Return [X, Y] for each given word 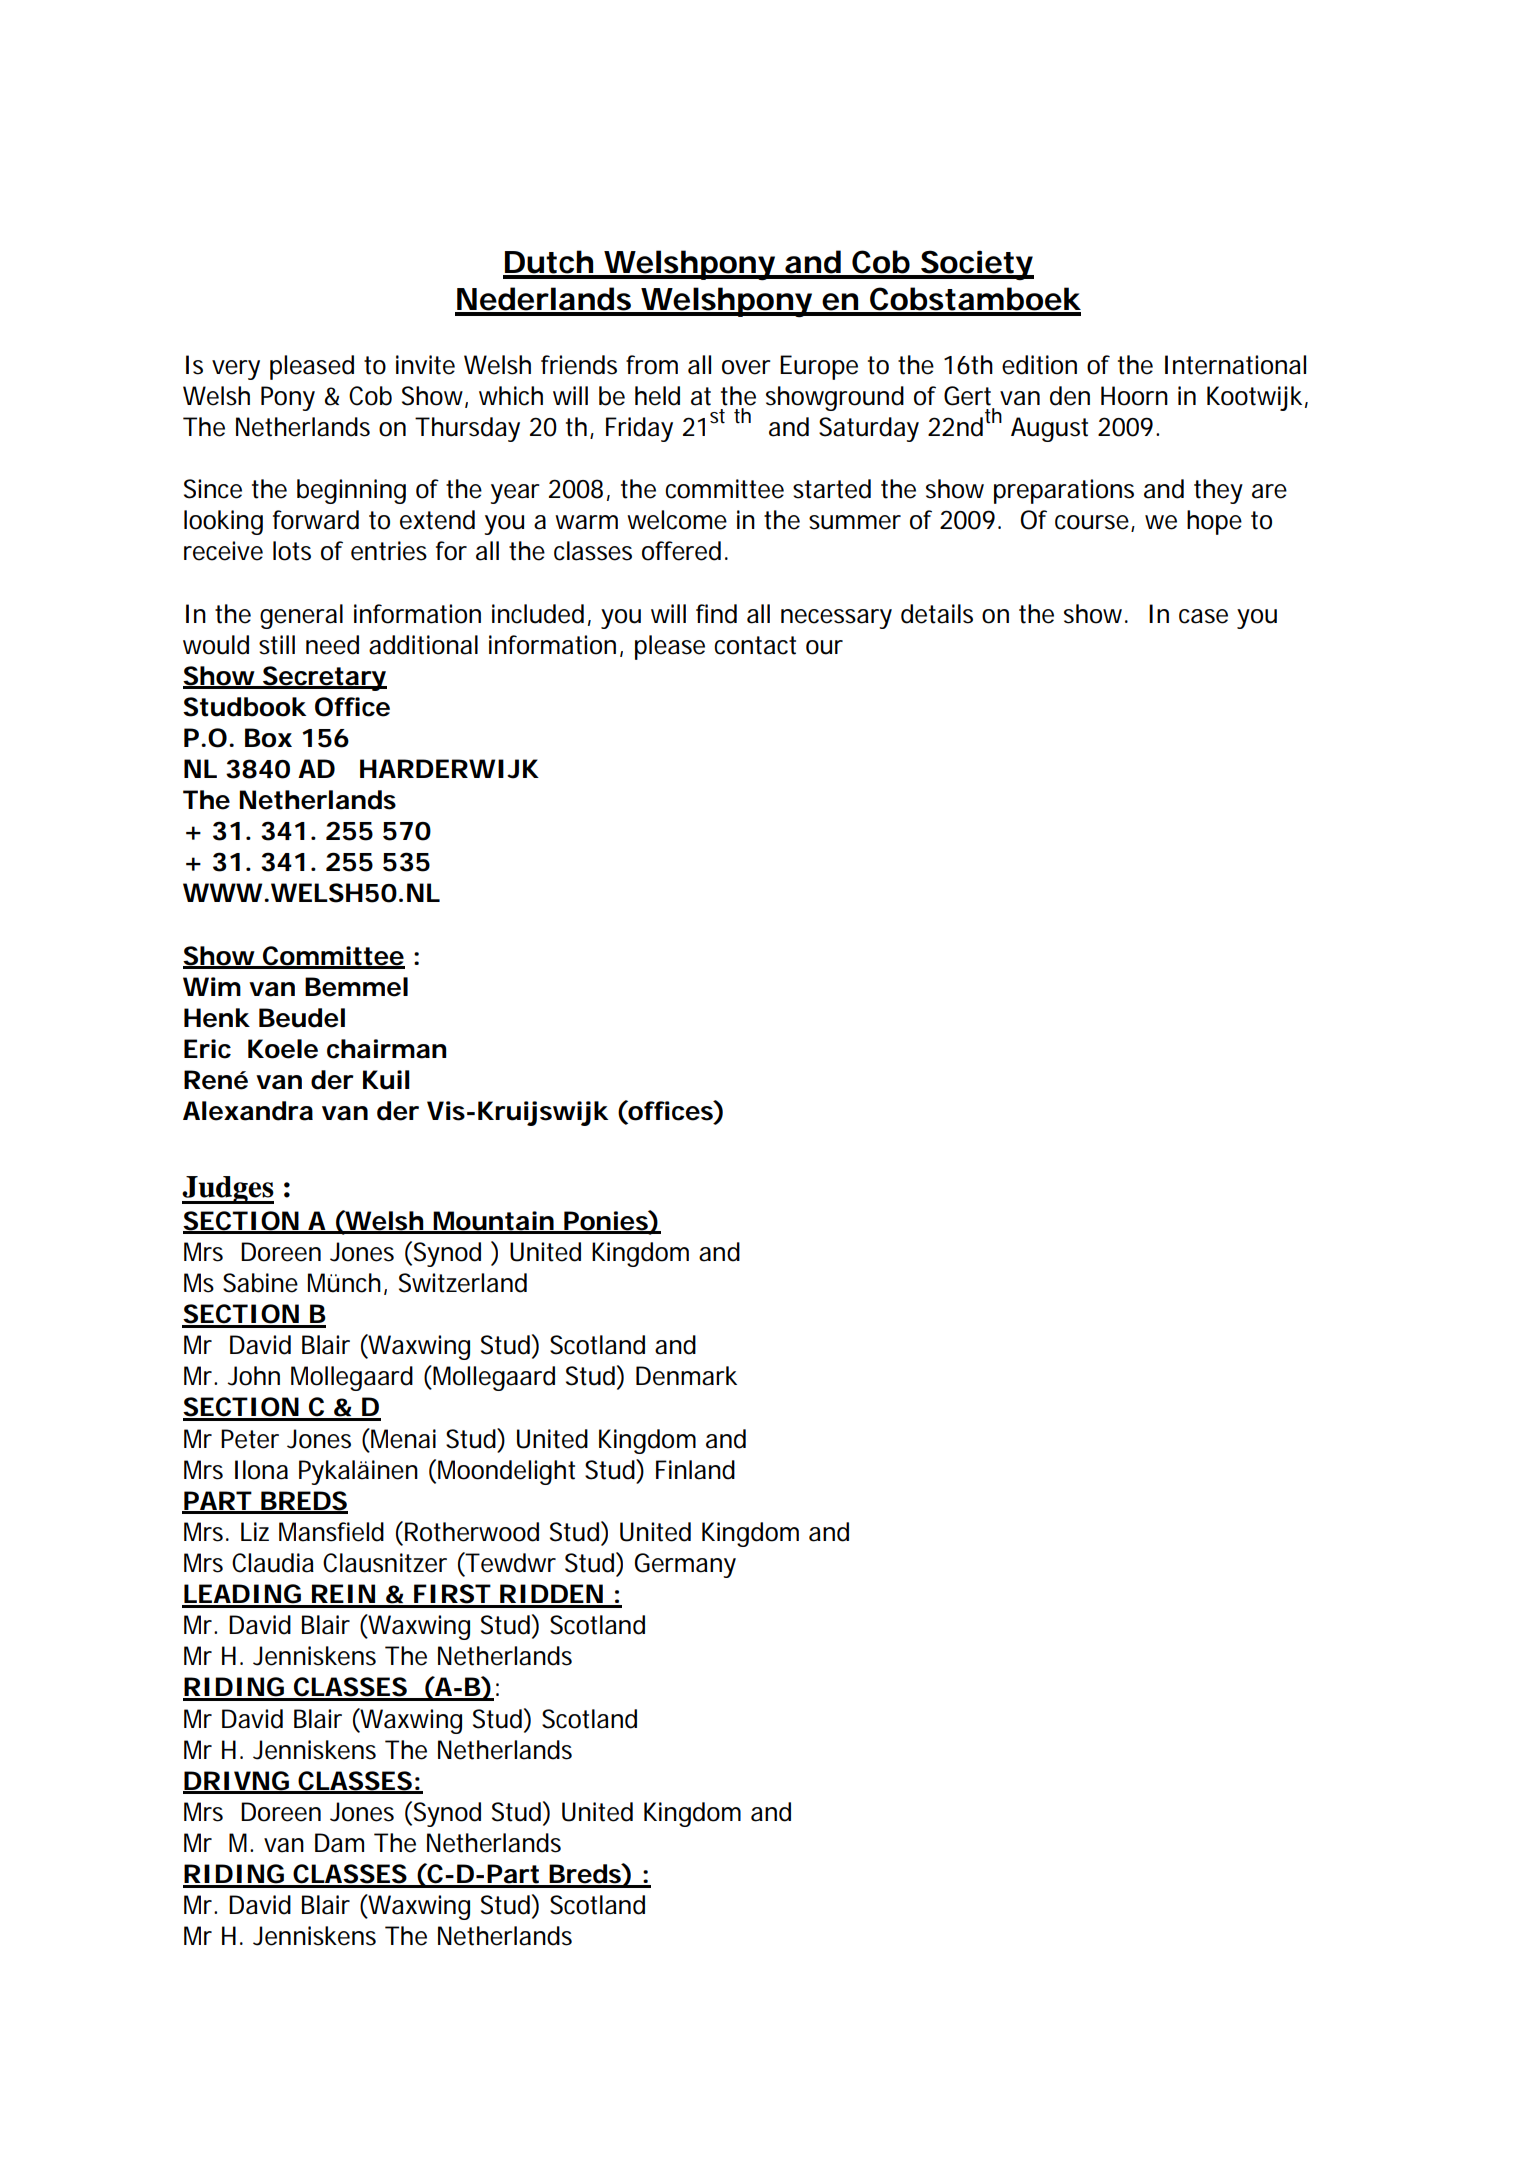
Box [268, 738]
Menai [403, 1439]
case [1203, 616]
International [1235, 365]
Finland [695, 1470]
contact [755, 645]
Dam [339, 1843]
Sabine [260, 1283]
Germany [685, 1565]
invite [425, 365]
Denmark [686, 1376]
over [746, 367]
